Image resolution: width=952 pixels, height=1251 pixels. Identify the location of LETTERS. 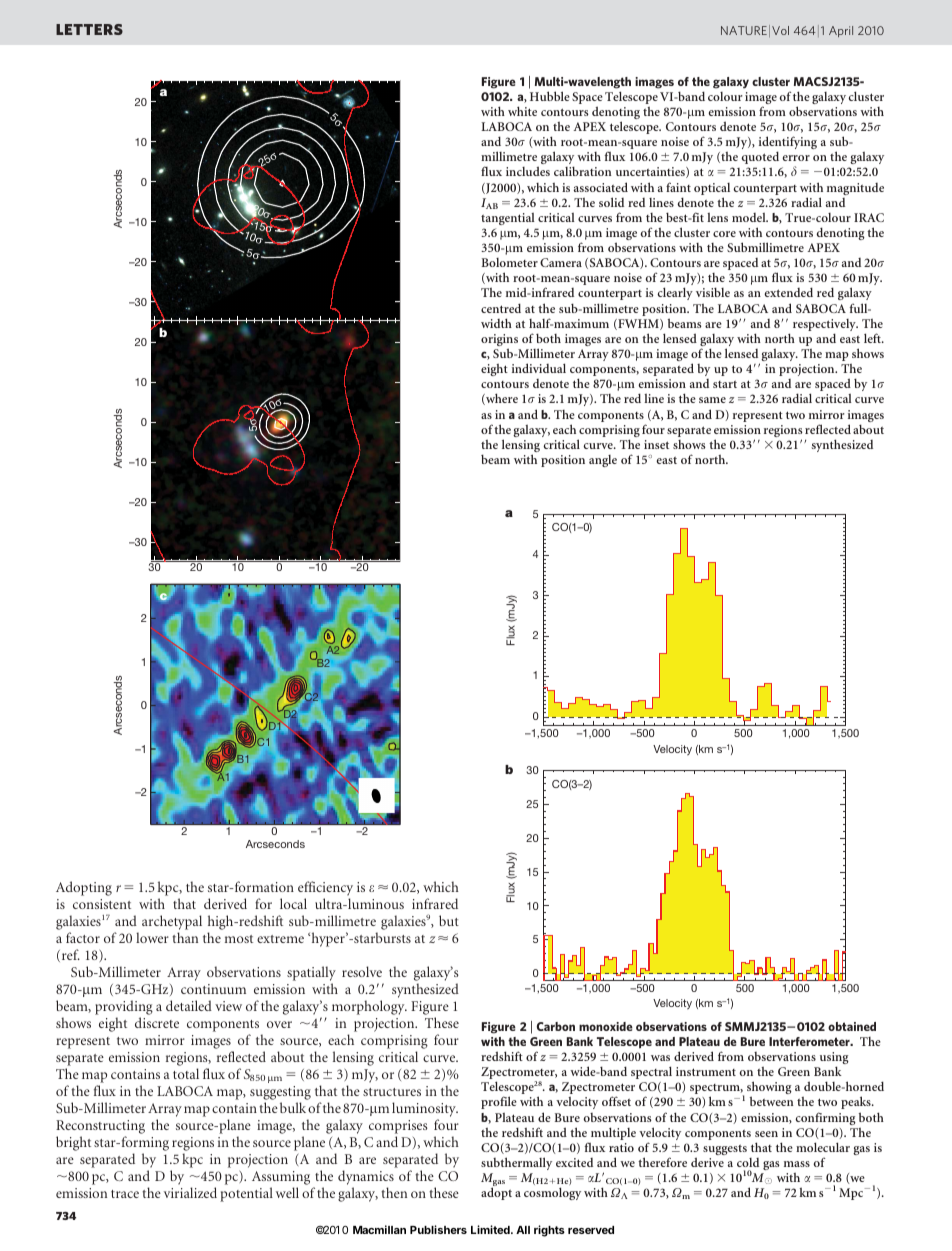
(89, 29).
